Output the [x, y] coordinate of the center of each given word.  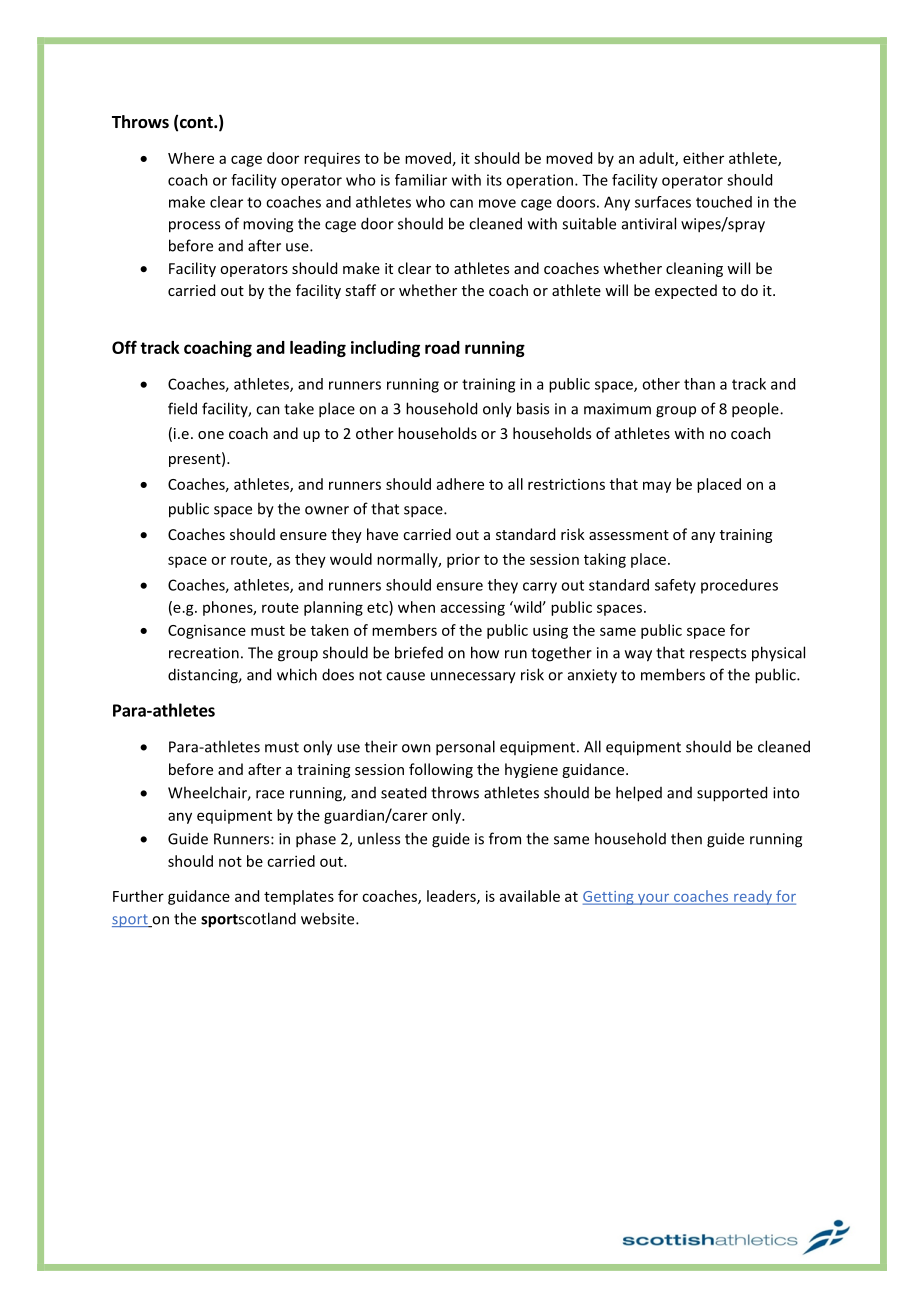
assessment [629, 535]
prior [463, 560]
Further [138, 896]
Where [191, 158]
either [703, 158]
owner [327, 510]
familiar [421, 180]
